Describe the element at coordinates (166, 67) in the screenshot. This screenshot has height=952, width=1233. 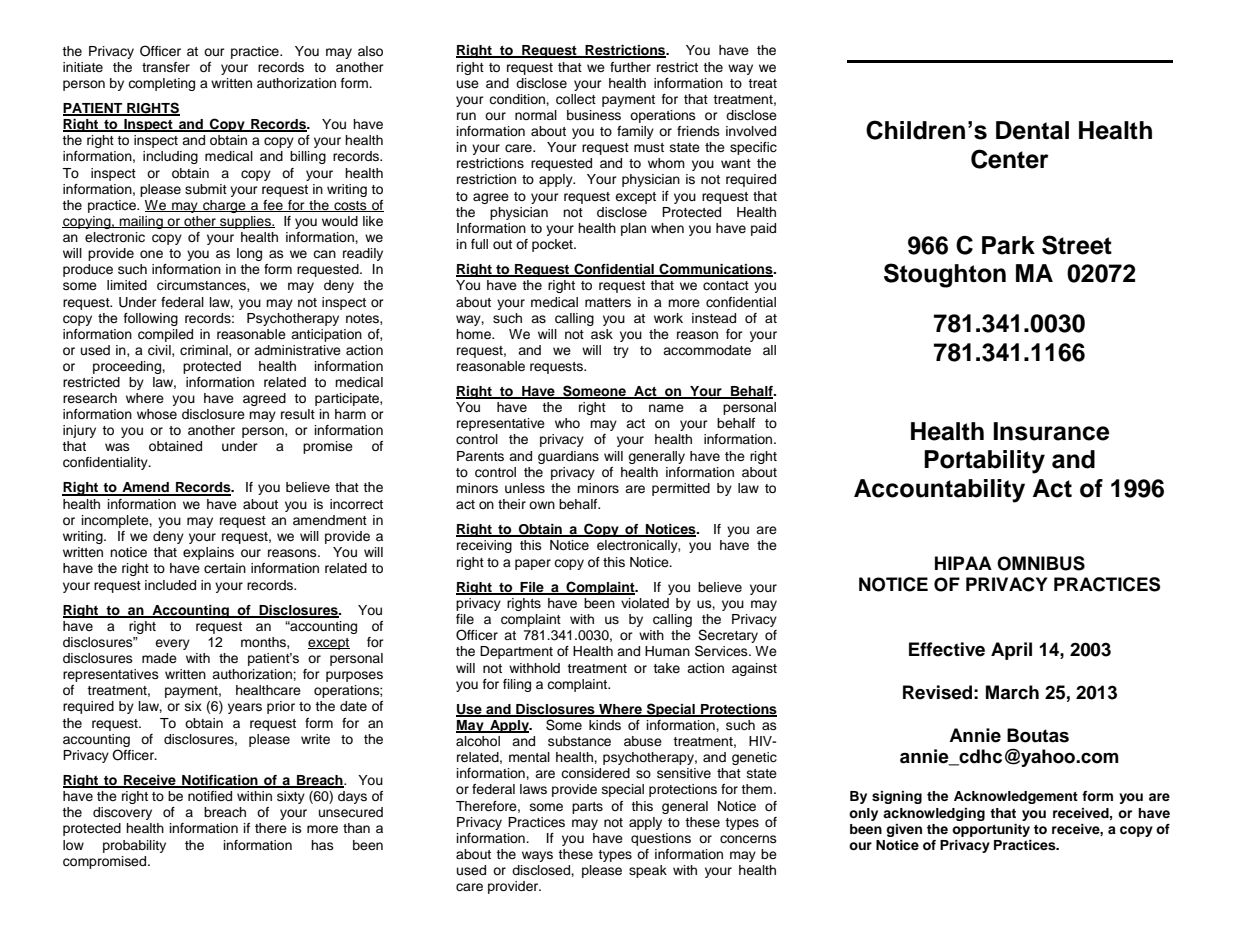
I see `transfer` at that location.
